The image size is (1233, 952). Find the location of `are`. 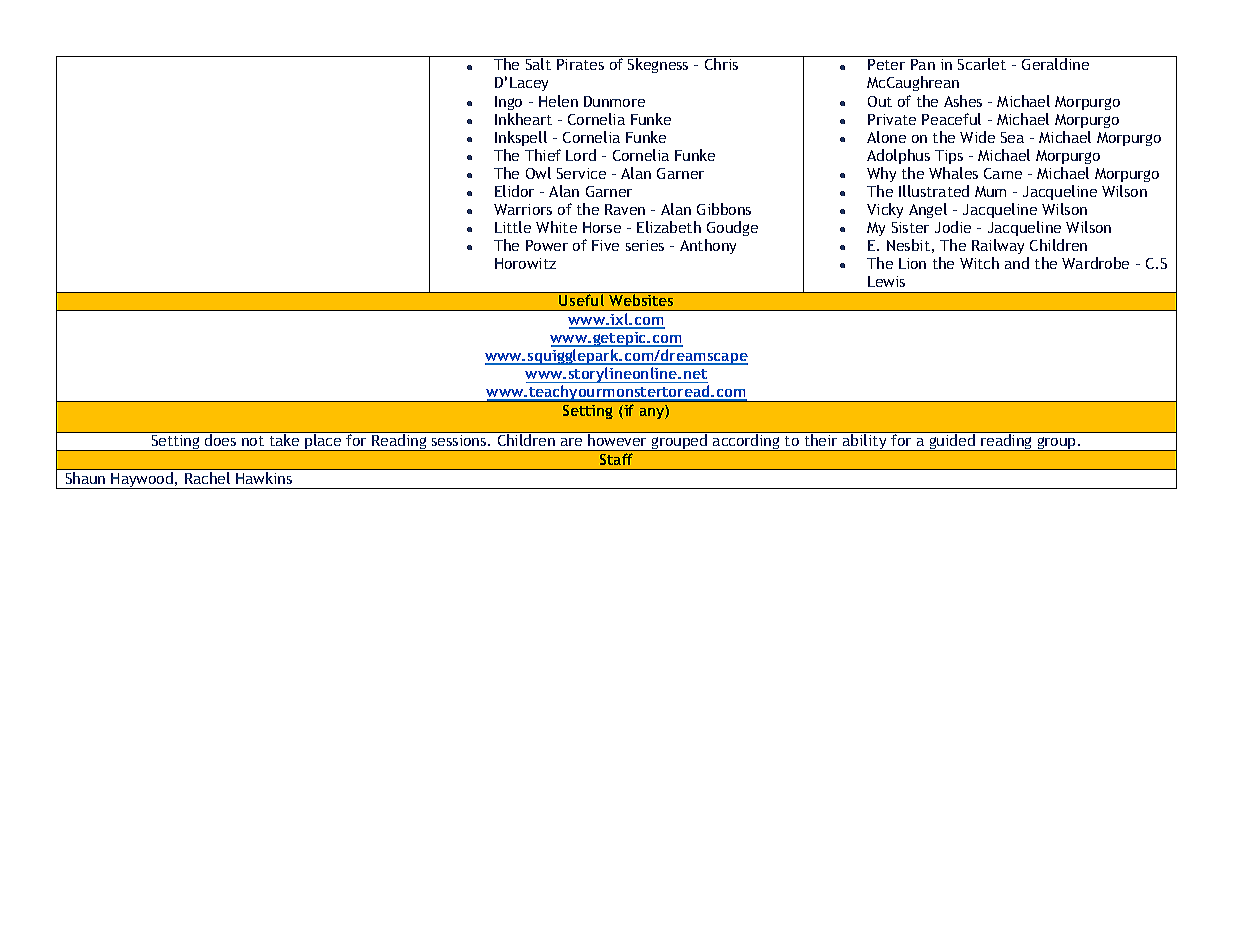

are is located at coordinates (571, 442).
